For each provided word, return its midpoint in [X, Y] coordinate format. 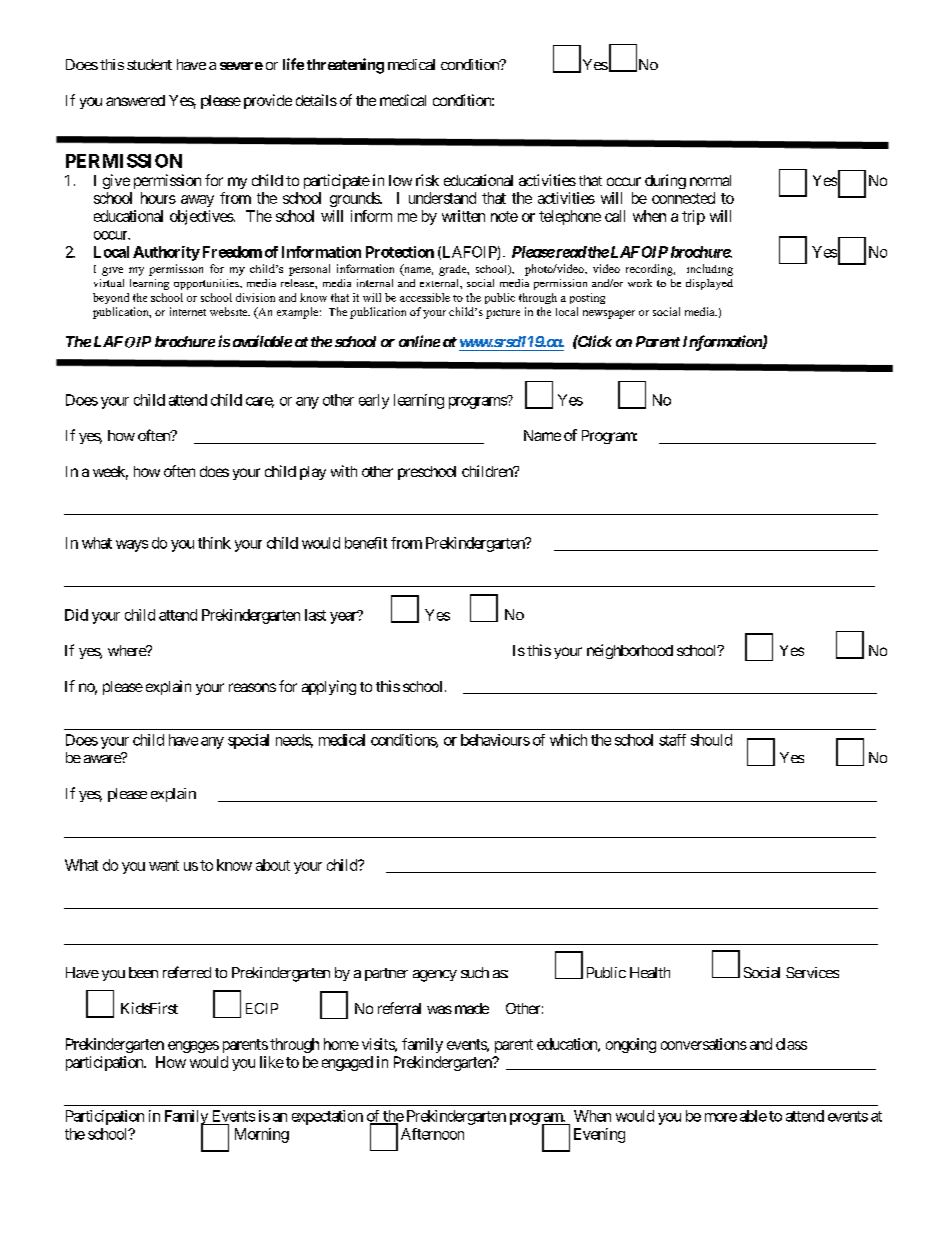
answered [135, 100]
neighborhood [630, 651]
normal [710, 180]
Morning [262, 1135]
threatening [345, 66]
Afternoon [432, 1134]
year [344, 617]
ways [132, 546]
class [791, 1044]
